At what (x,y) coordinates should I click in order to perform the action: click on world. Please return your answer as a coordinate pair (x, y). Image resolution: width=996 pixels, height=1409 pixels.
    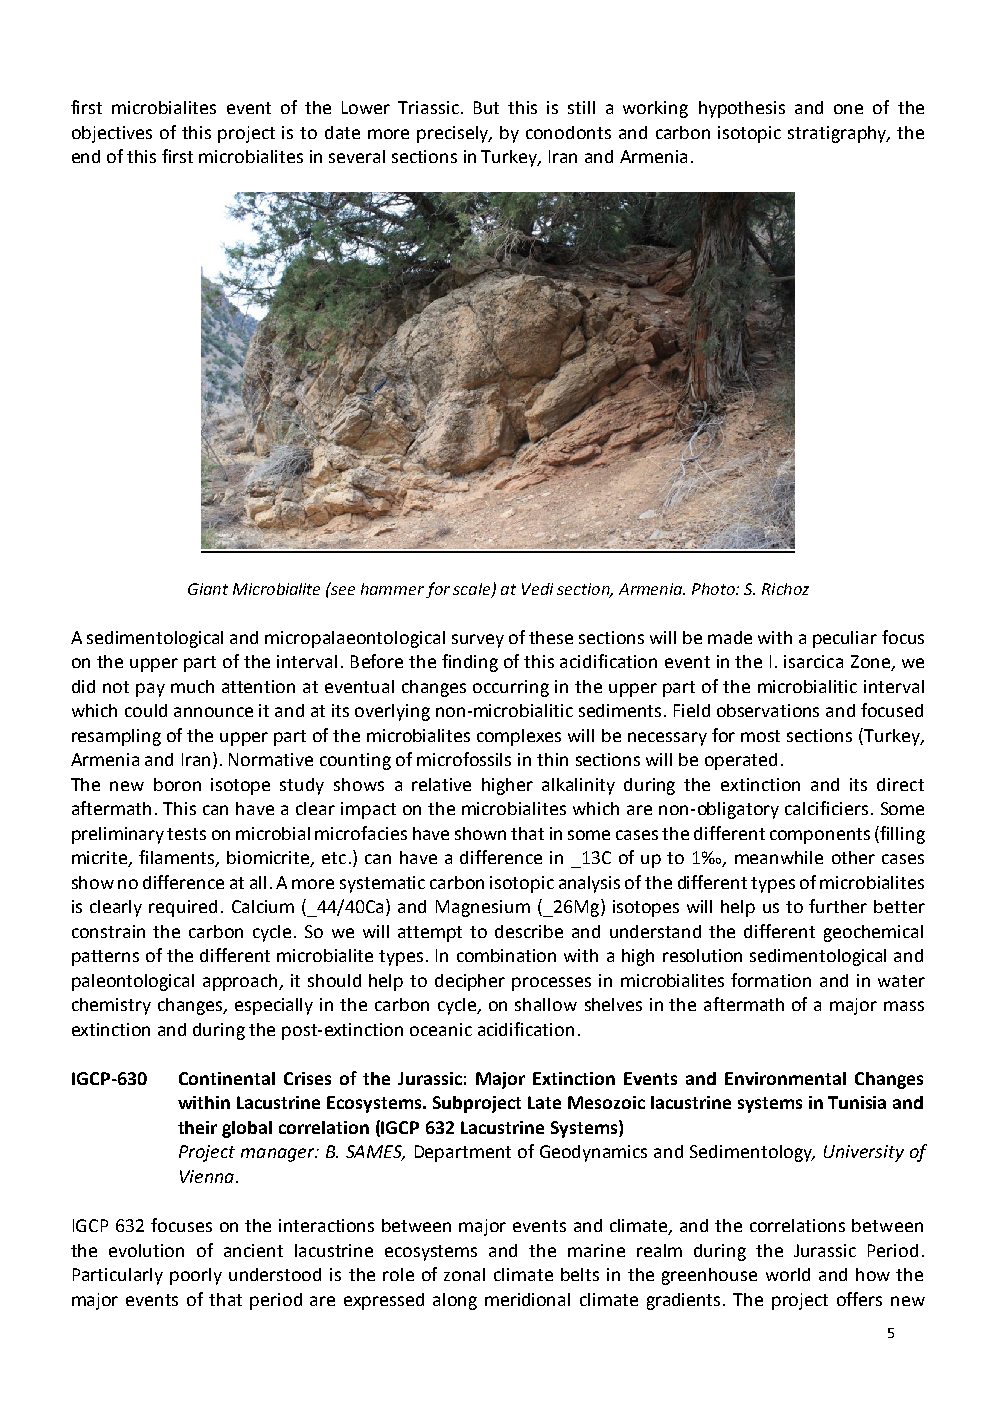
    Looking at the image, I should click on (788, 1274).
